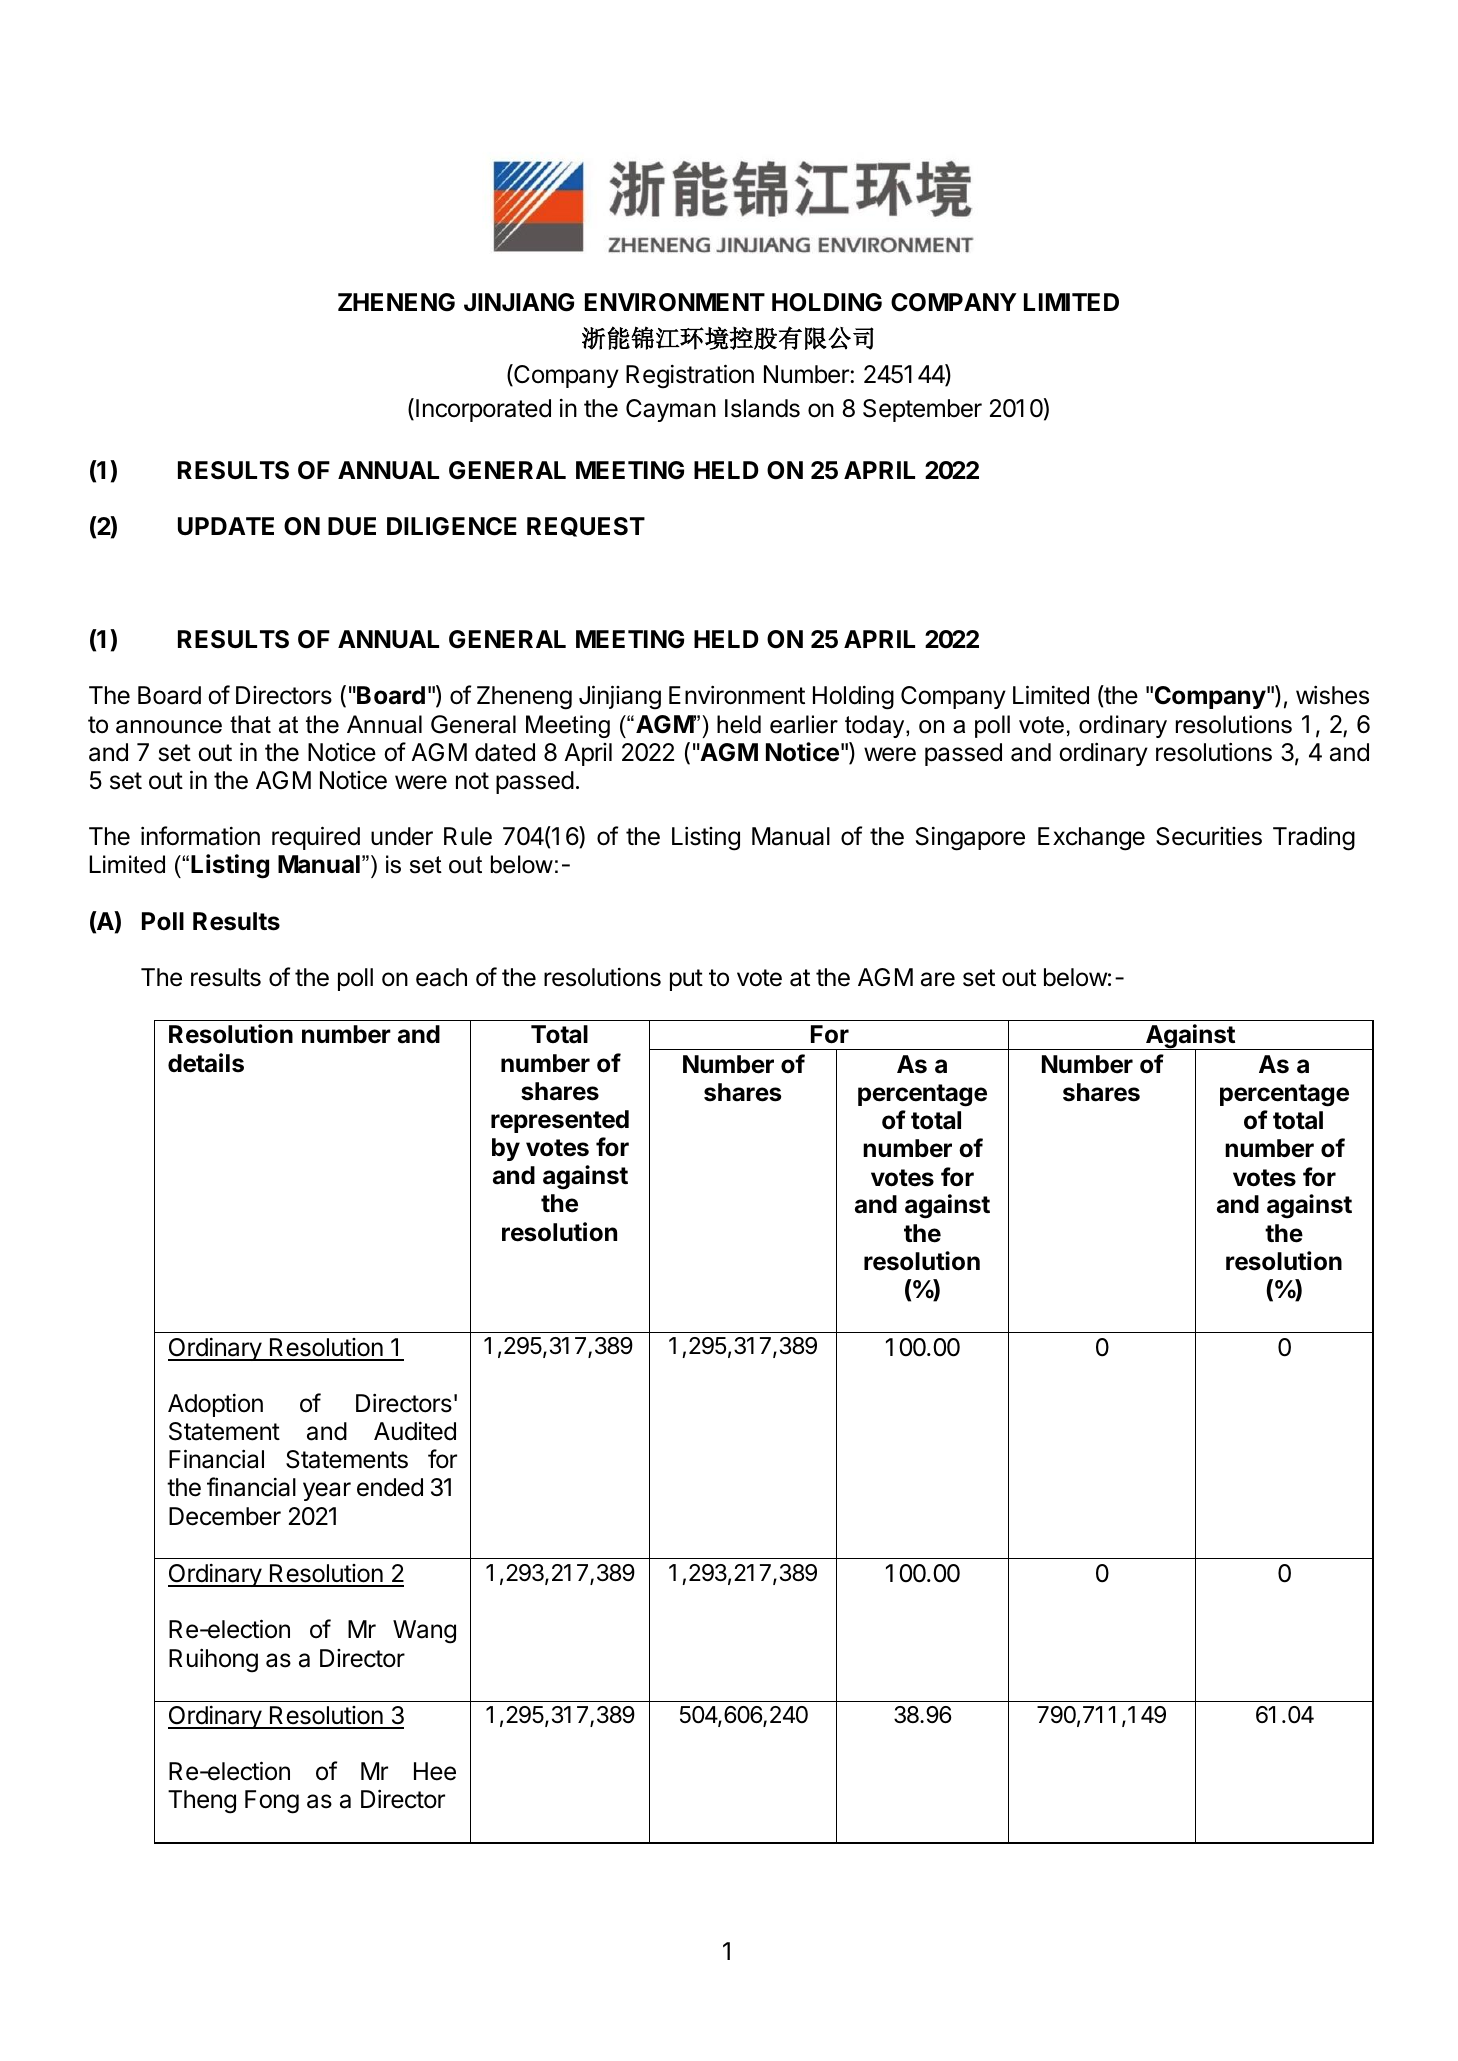  What do you see at coordinates (922, 410) in the screenshot?
I see `September` at bounding box center [922, 410].
